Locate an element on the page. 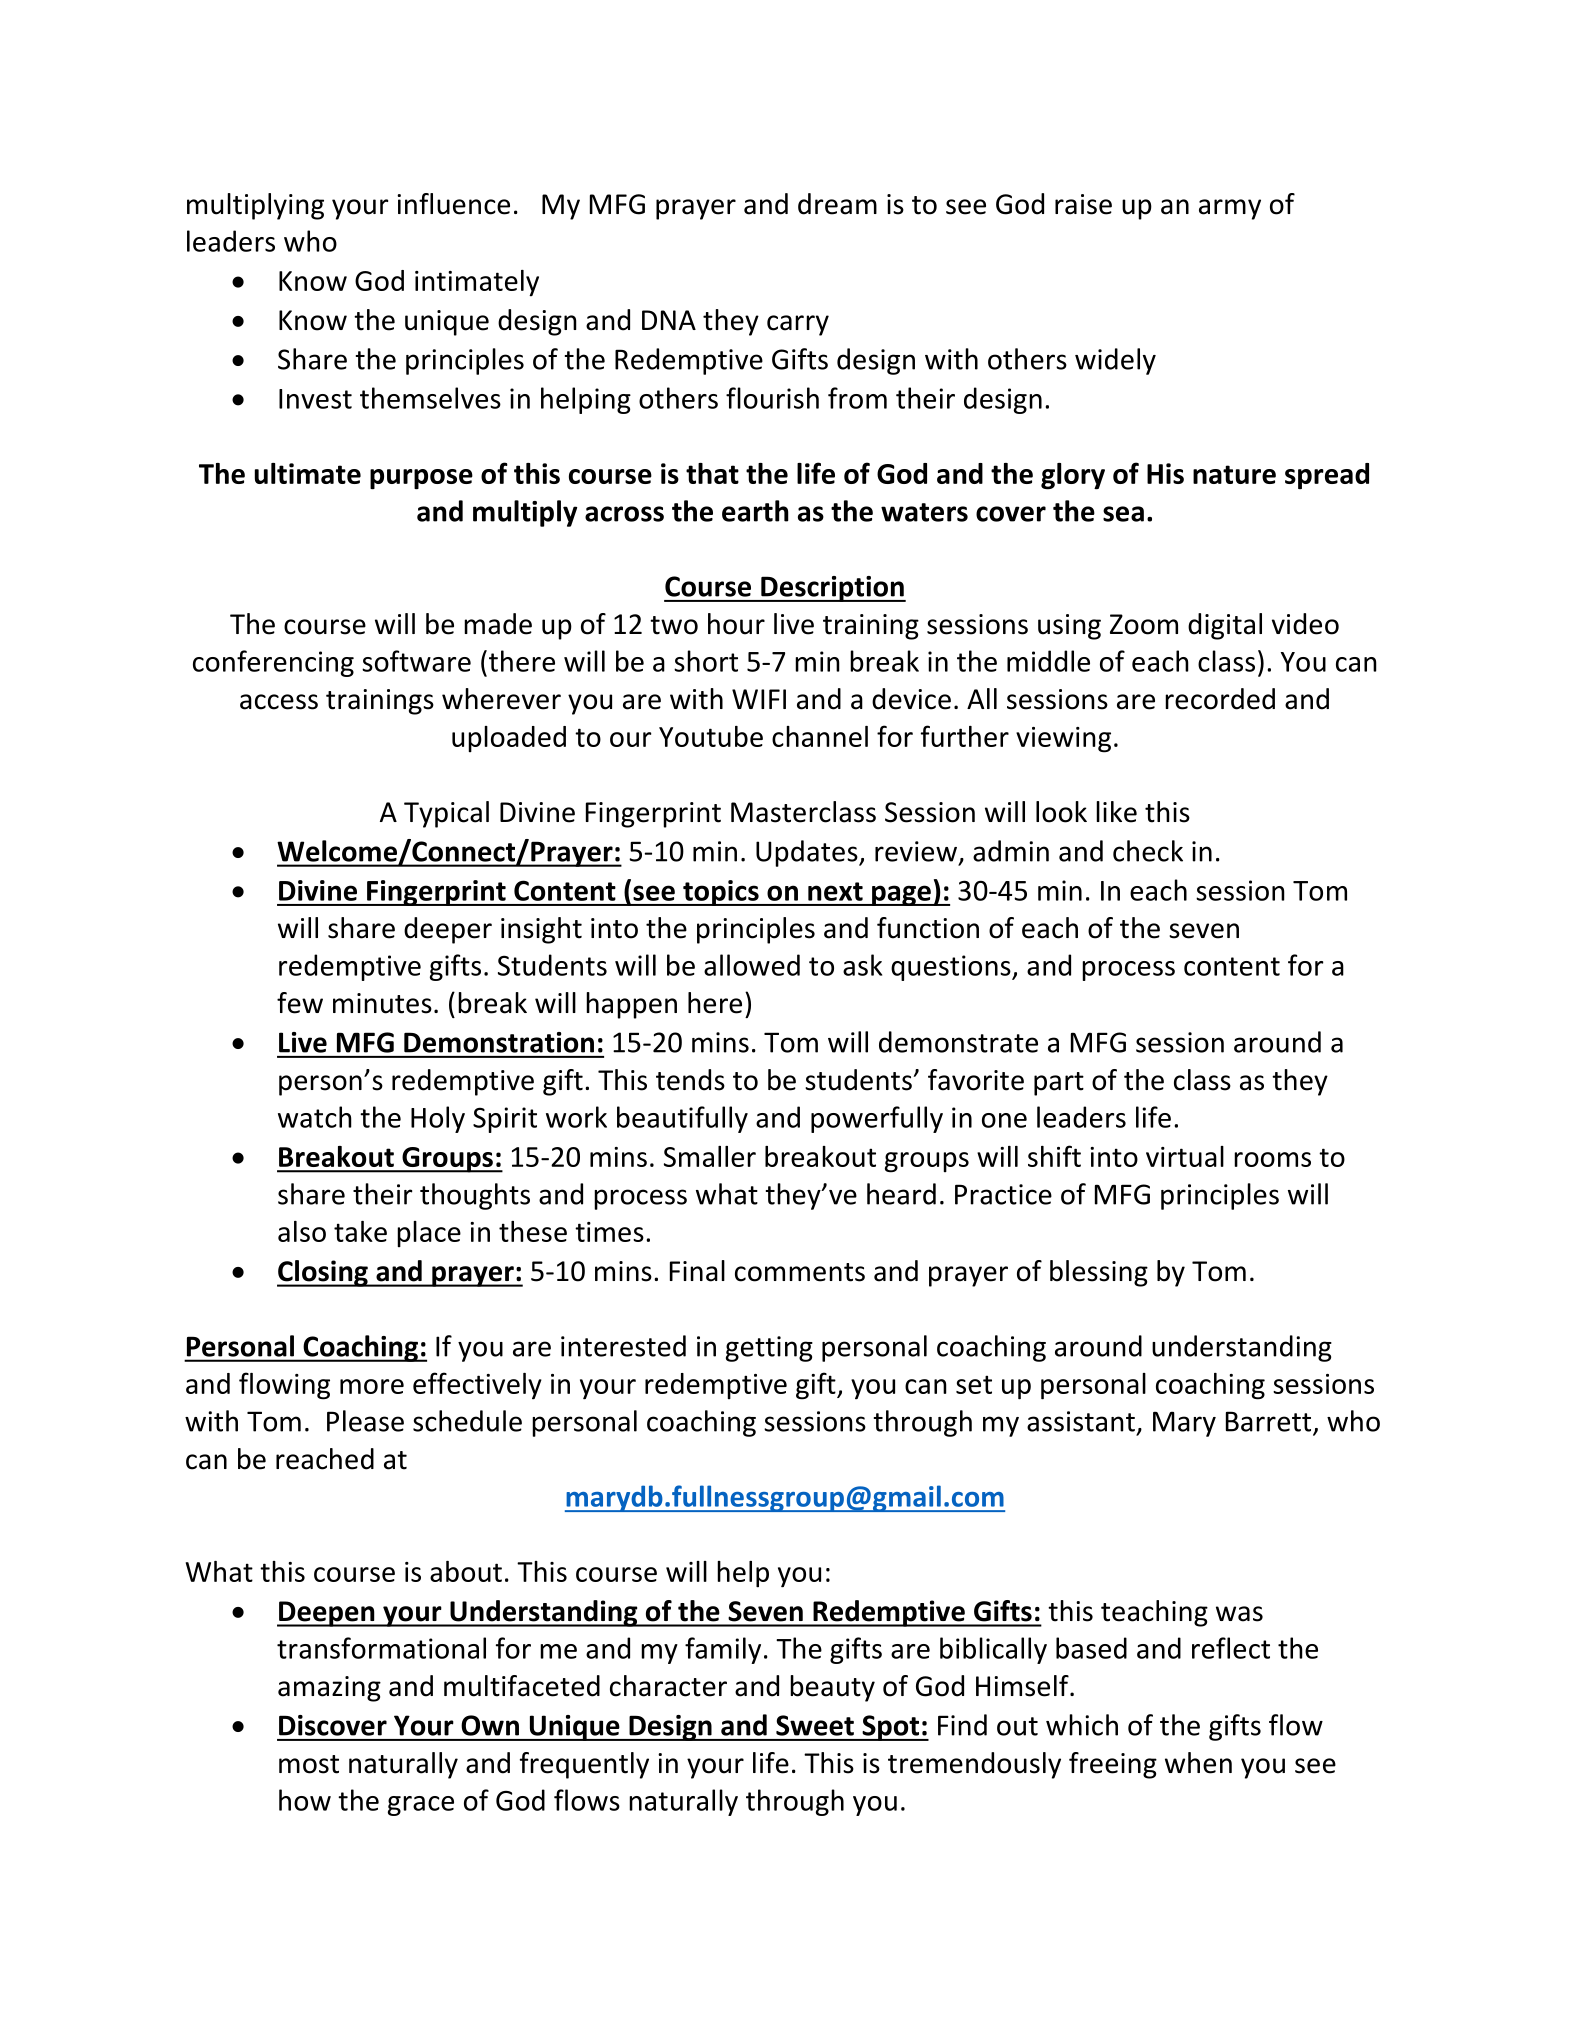 The height and width of the document is (2032, 1570). purpose is located at coordinates (421, 479).
